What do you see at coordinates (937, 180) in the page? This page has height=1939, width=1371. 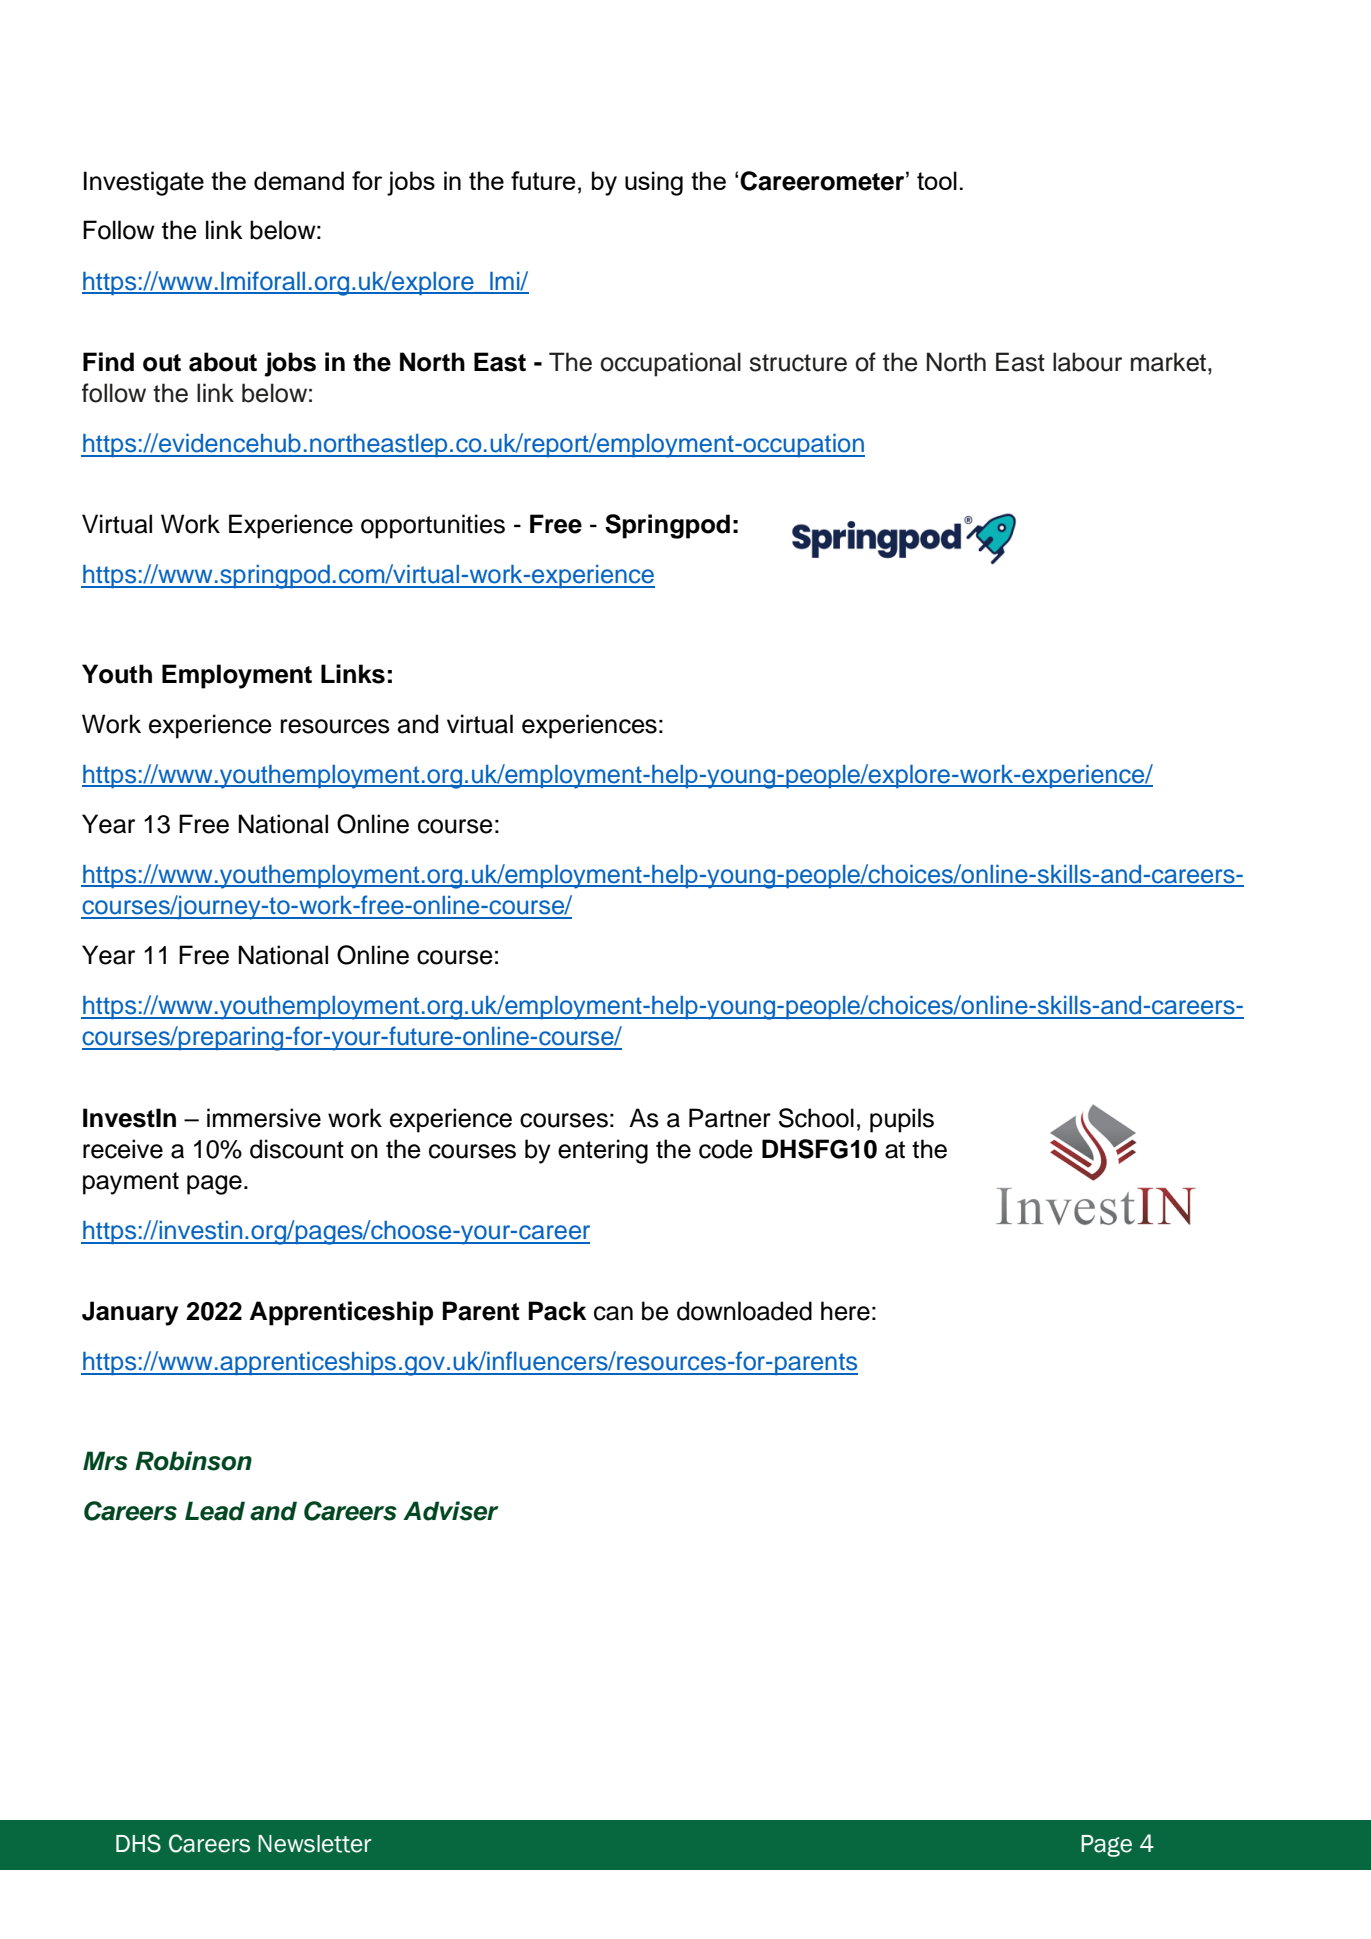 I see `tool` at bounding box center [937, 180].
